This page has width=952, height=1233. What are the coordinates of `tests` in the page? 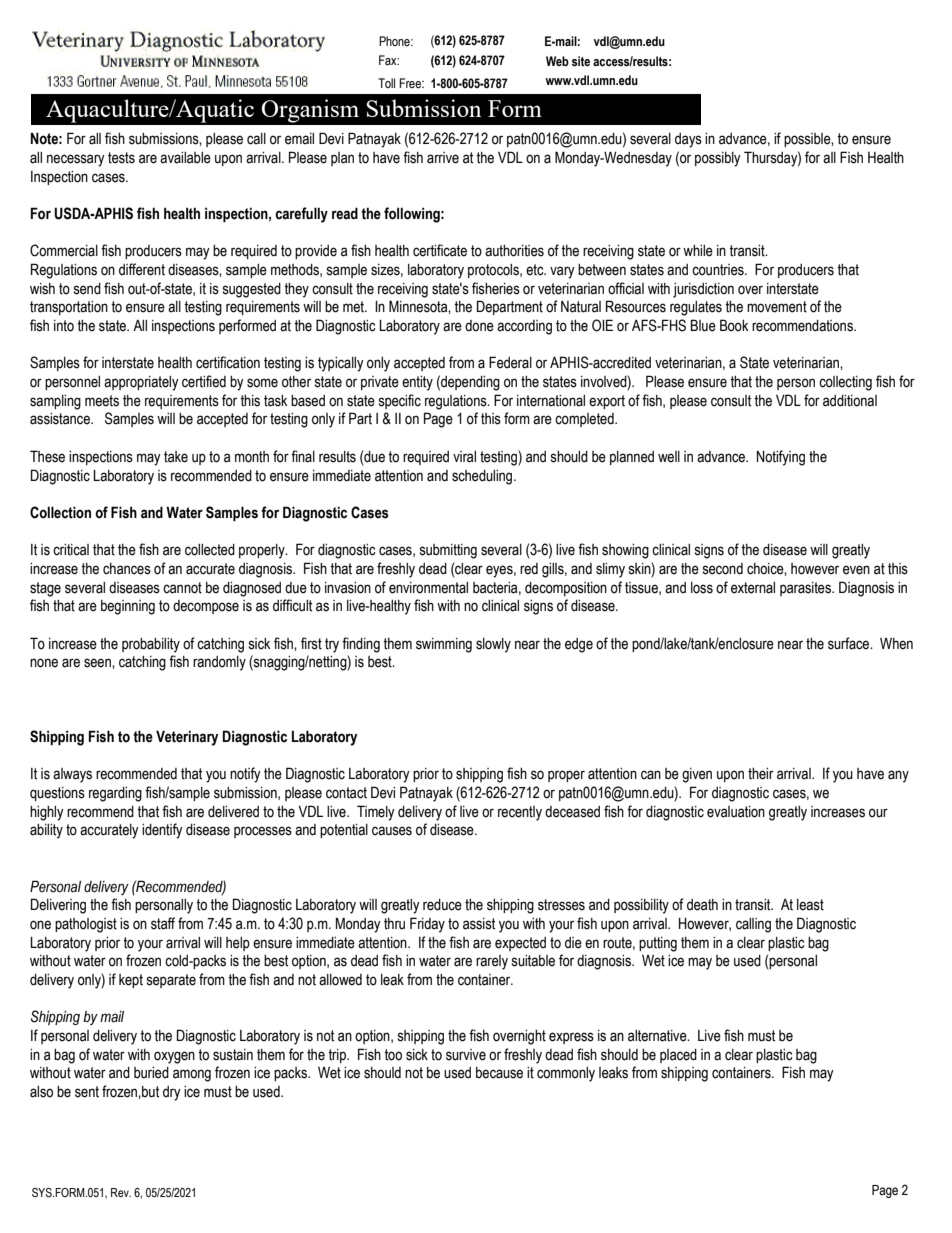 It's located at (121, 158).
